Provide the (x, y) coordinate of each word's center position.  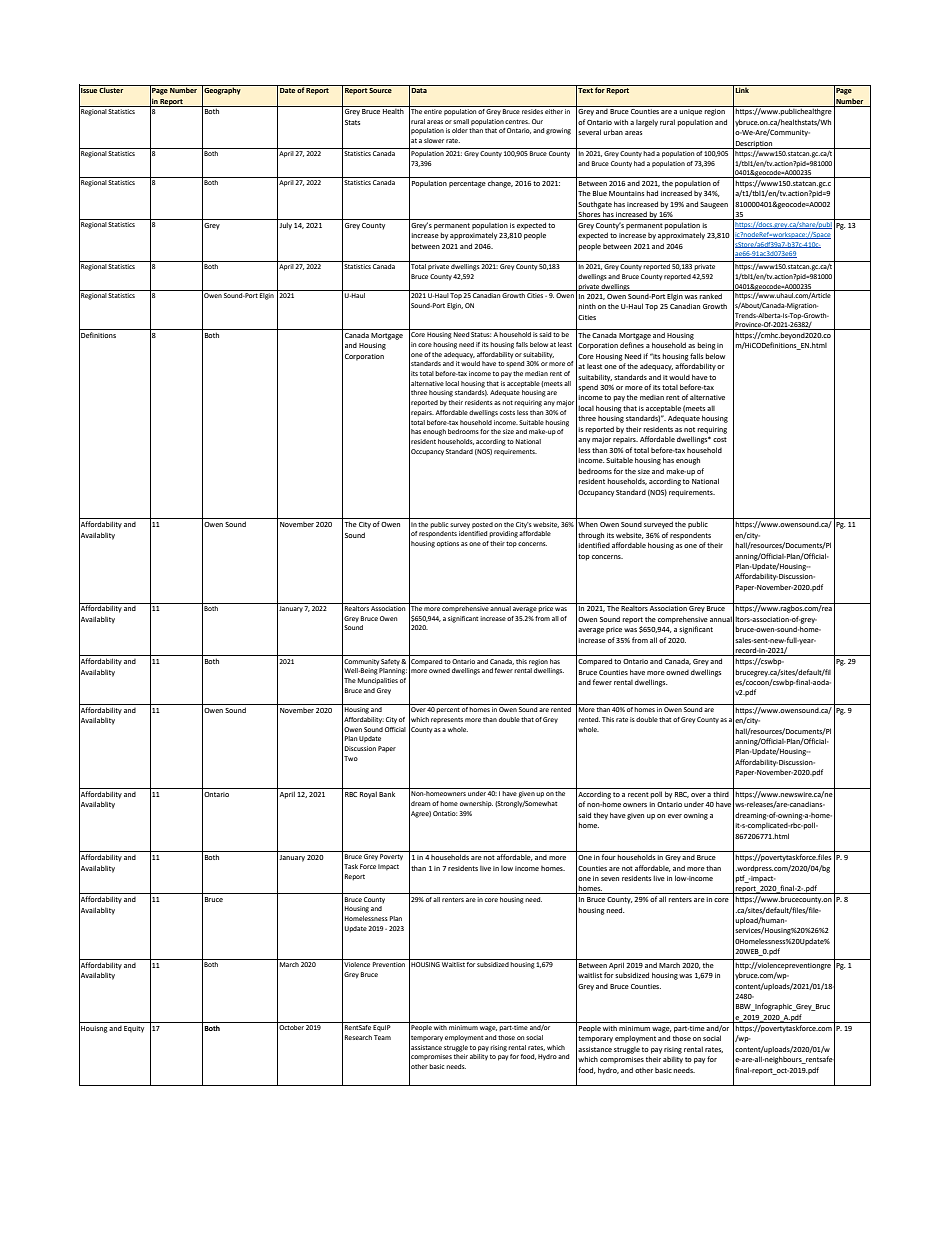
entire (433, 111)
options (448, 544)
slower (434, 140)
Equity (134, 1029)
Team (382, 1037)
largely (647, 123)
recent (638, 794)
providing (503, 534)
